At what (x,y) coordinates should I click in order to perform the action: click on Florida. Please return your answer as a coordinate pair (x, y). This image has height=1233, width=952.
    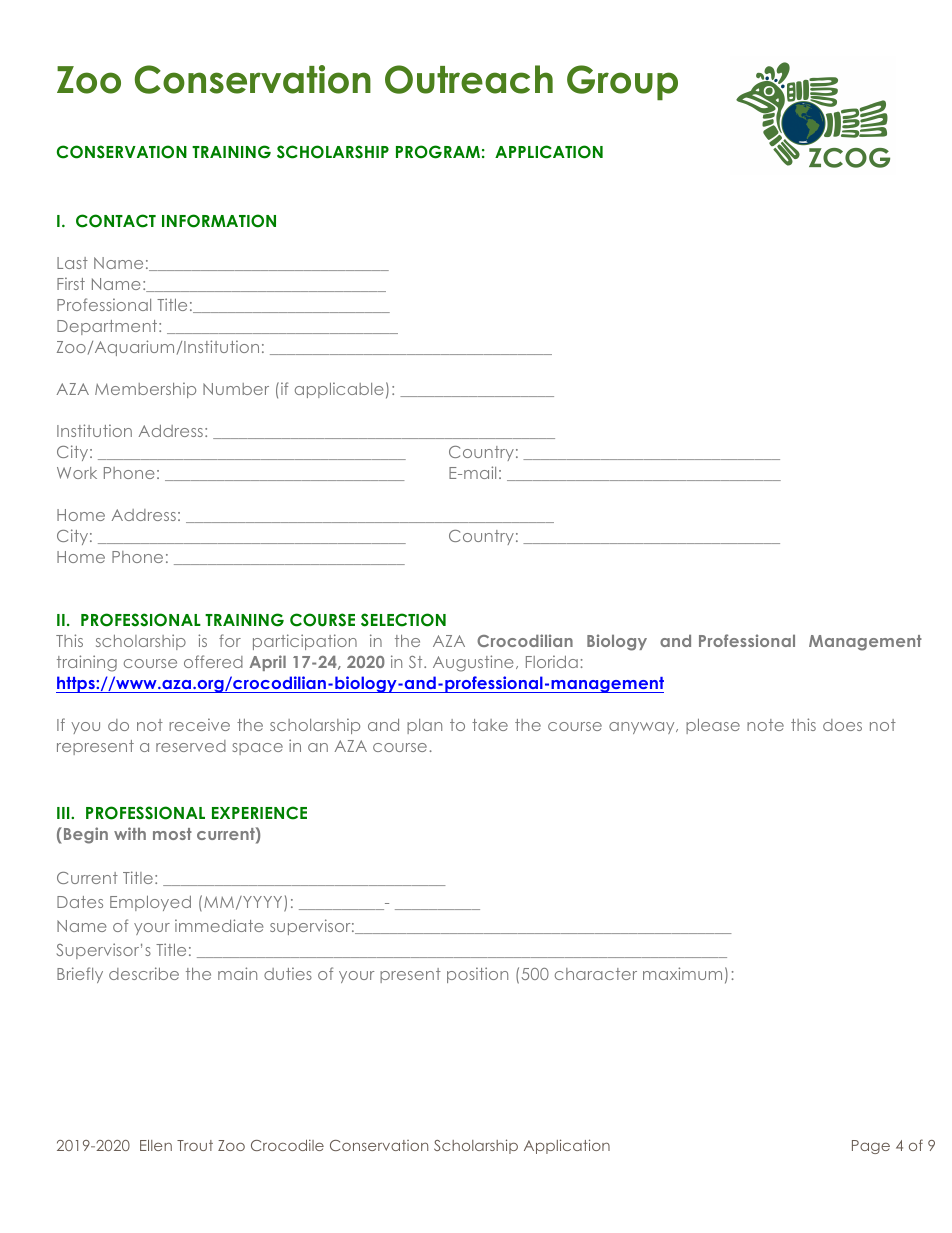
    Looking at the image, I should click on (552, 661).
